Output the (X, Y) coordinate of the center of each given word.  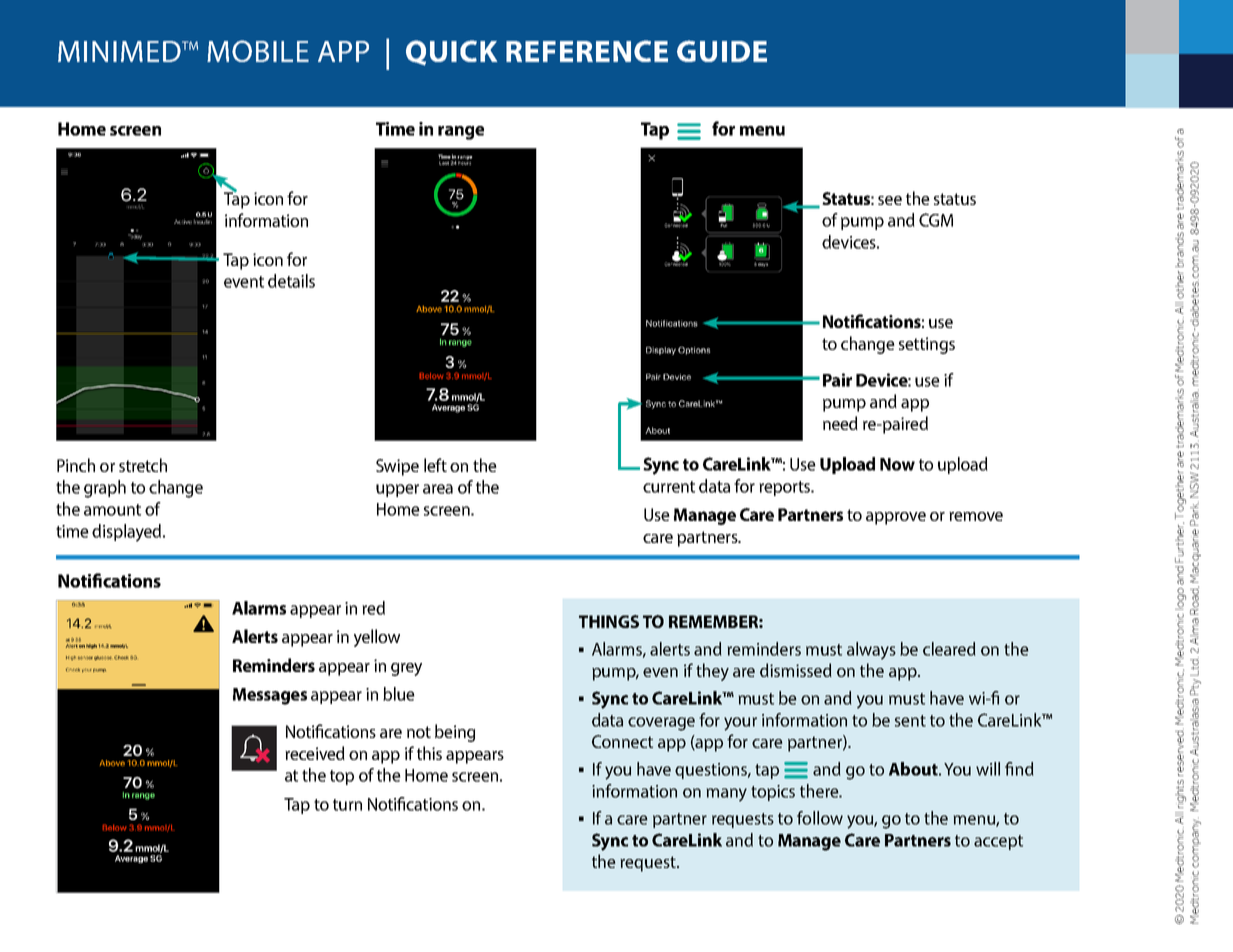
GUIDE (722, 51)
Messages (270, 696)
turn (347, 805)
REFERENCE (587, 51)
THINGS (609, 621)
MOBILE (258, 51)
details (291, 281)
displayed (126, 533)
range (461, 133)
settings (927, 345)
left (435, 465)
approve (896, 518)
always (871, 651)
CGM (936, 220)
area (438, 489)
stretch (143, 465)
